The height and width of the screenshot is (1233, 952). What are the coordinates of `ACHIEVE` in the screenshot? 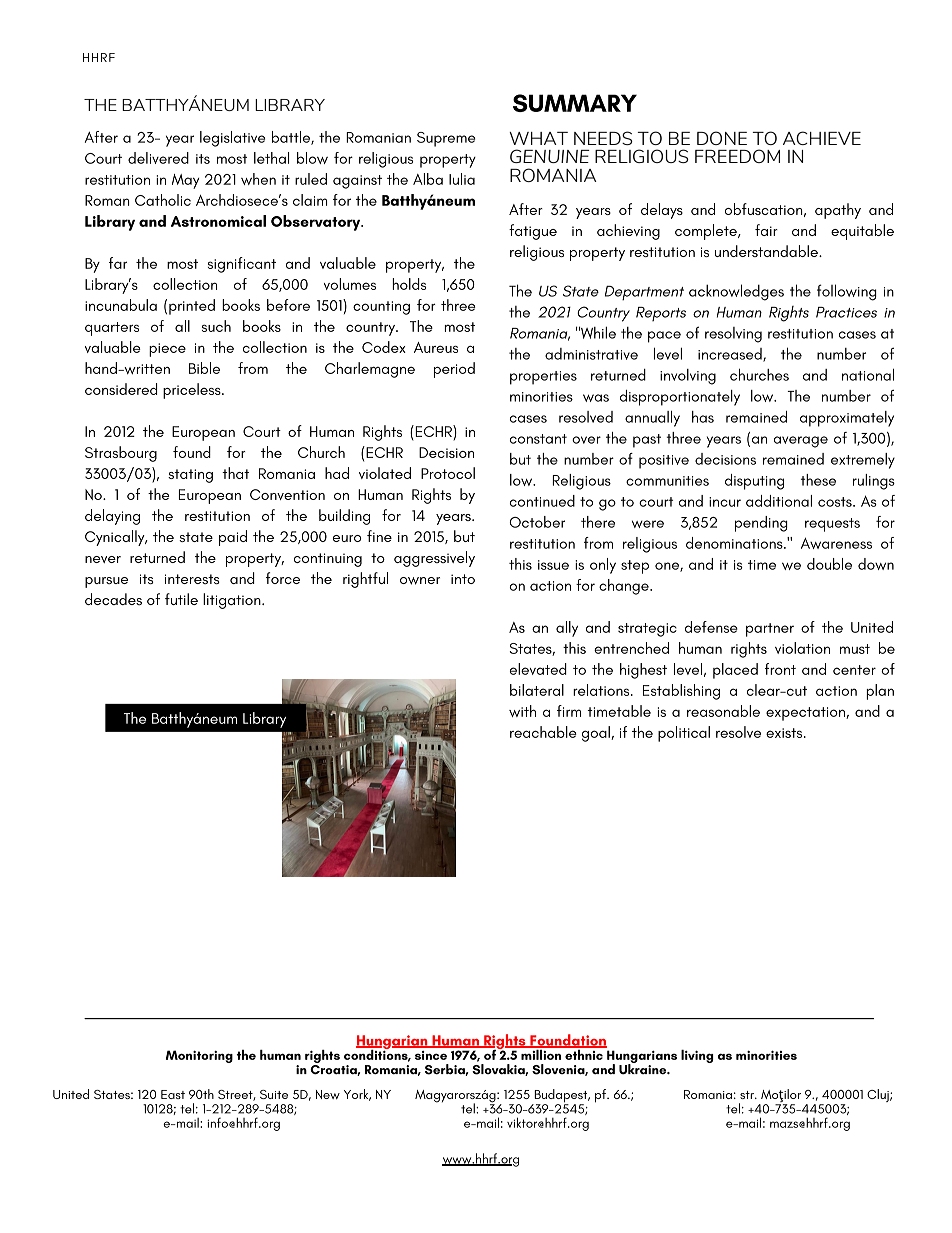 It's located at (822, 138).
